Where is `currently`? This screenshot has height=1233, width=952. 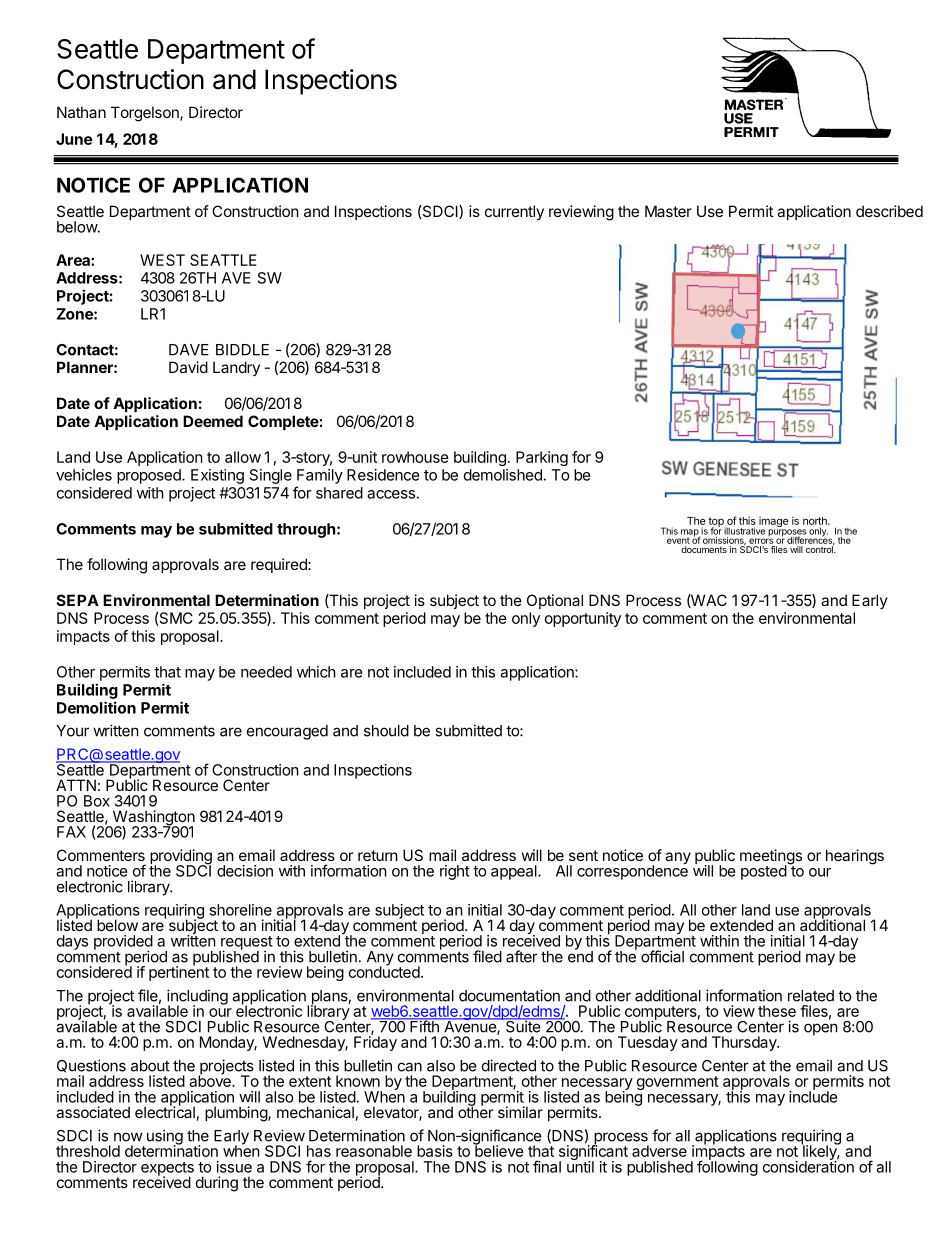 currently is located at coordinates (514, 212).
